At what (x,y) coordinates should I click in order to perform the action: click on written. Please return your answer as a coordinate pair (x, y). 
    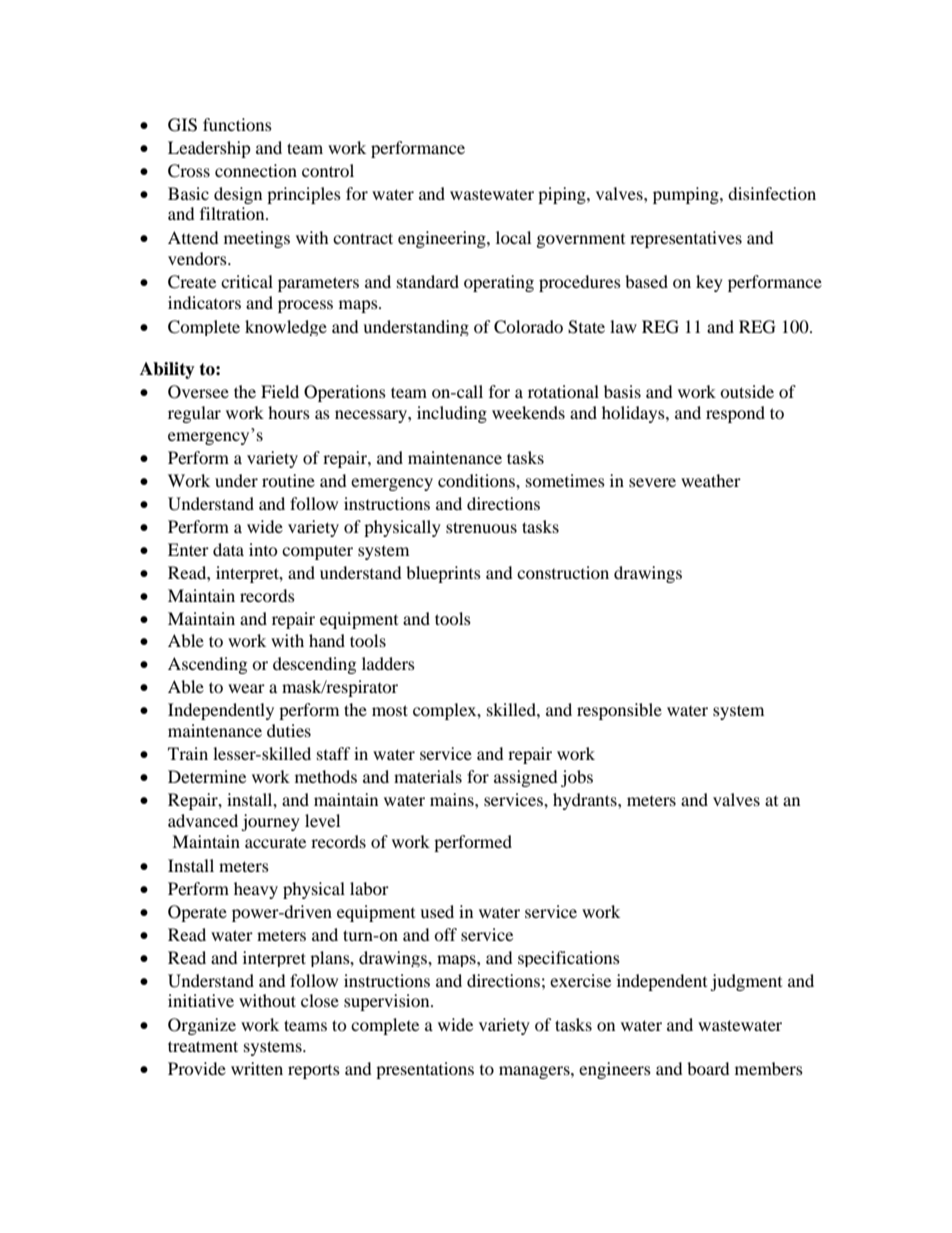
    Looking at the image, I should click on (257, 1068).
